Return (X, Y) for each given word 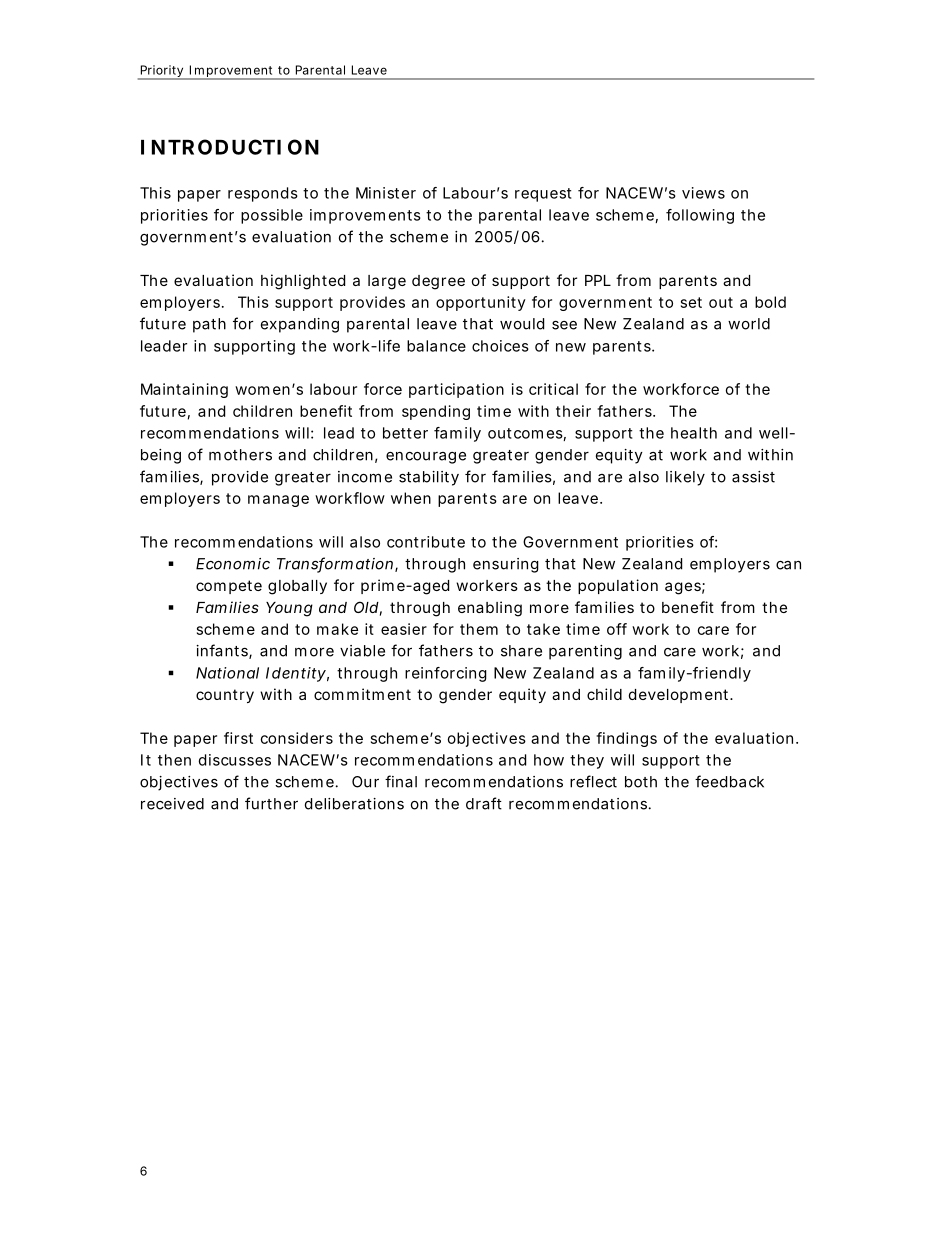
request (543, 195)
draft (484, 803)
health (694, 433)
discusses (235, 760)
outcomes (526, 434)
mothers (240, 455)
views (703, 193)
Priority (161, 72)
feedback (729, 781)
